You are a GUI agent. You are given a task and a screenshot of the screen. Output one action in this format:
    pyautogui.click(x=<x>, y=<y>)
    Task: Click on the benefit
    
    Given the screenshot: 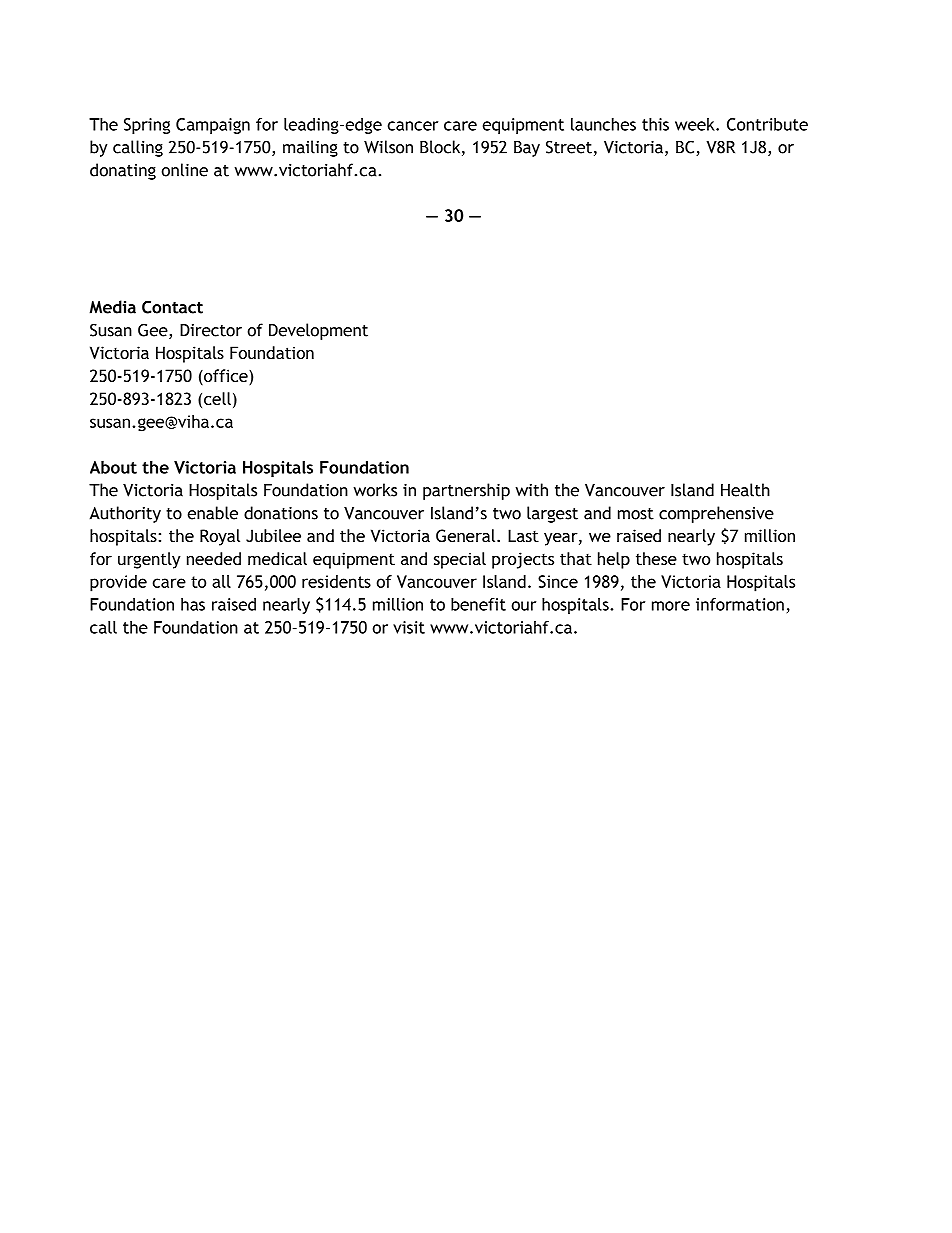 What is the action you would take?
    pyautogui.click(x=478, y=604)
